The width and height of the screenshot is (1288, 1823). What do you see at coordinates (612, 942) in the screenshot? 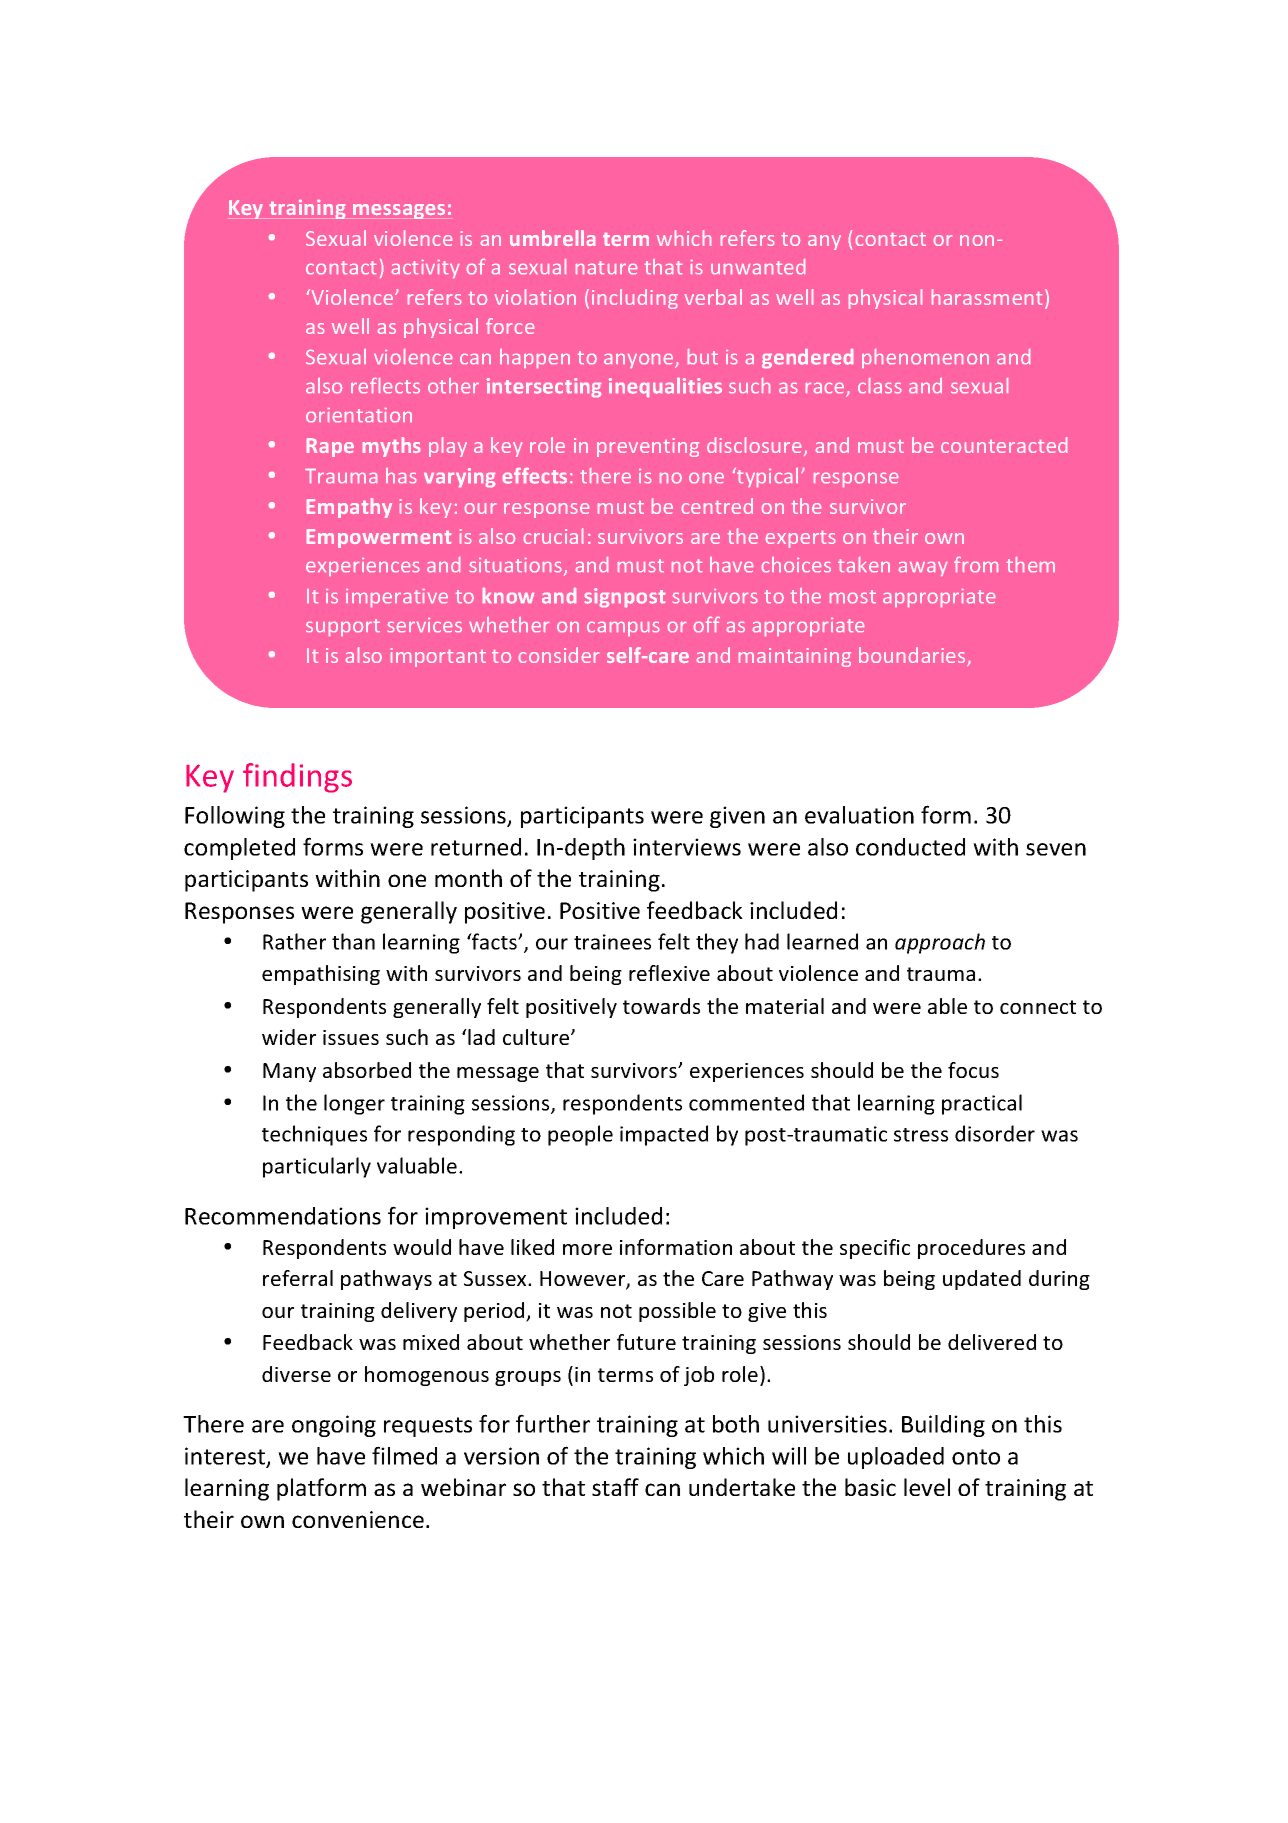
I see `trainees` at bounding box center [612, 942].
